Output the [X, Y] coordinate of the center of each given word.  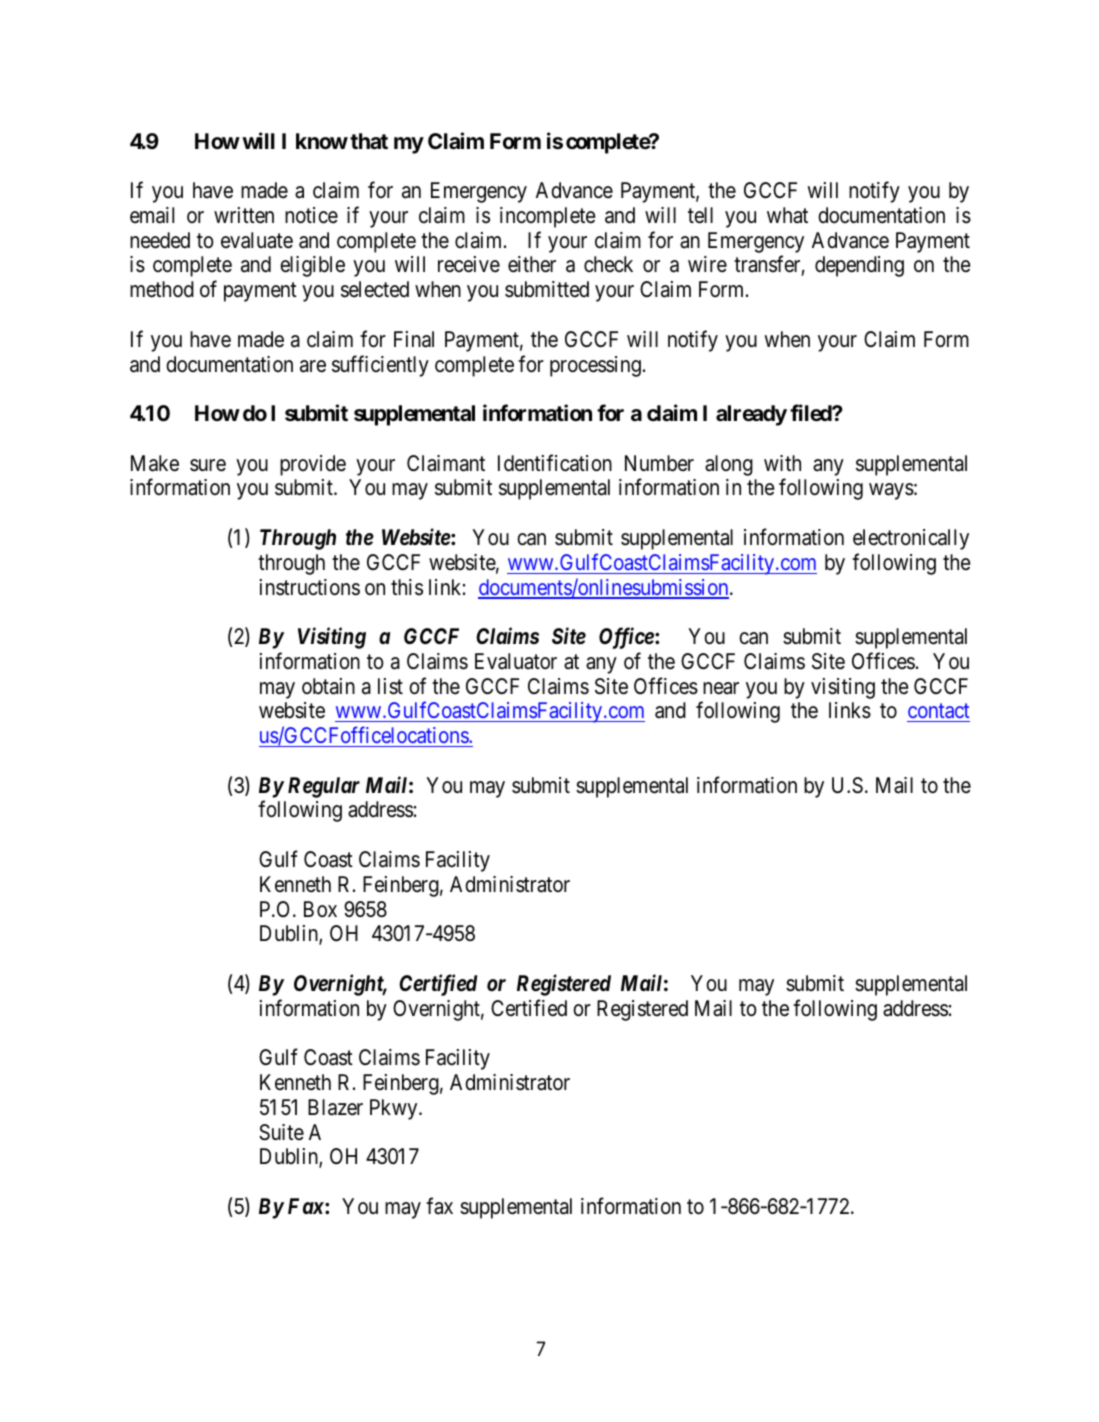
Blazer [335, 1107]
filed [811, 413]
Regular [324, 787]
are [313, 366]
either [532, 264]
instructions [310, 587]
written [244, 215]
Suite [281, 1132]
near [721, 688]
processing [595, 366]
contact [938, 713]
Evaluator [516, 661]
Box [320, 909]
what [787, 215]
